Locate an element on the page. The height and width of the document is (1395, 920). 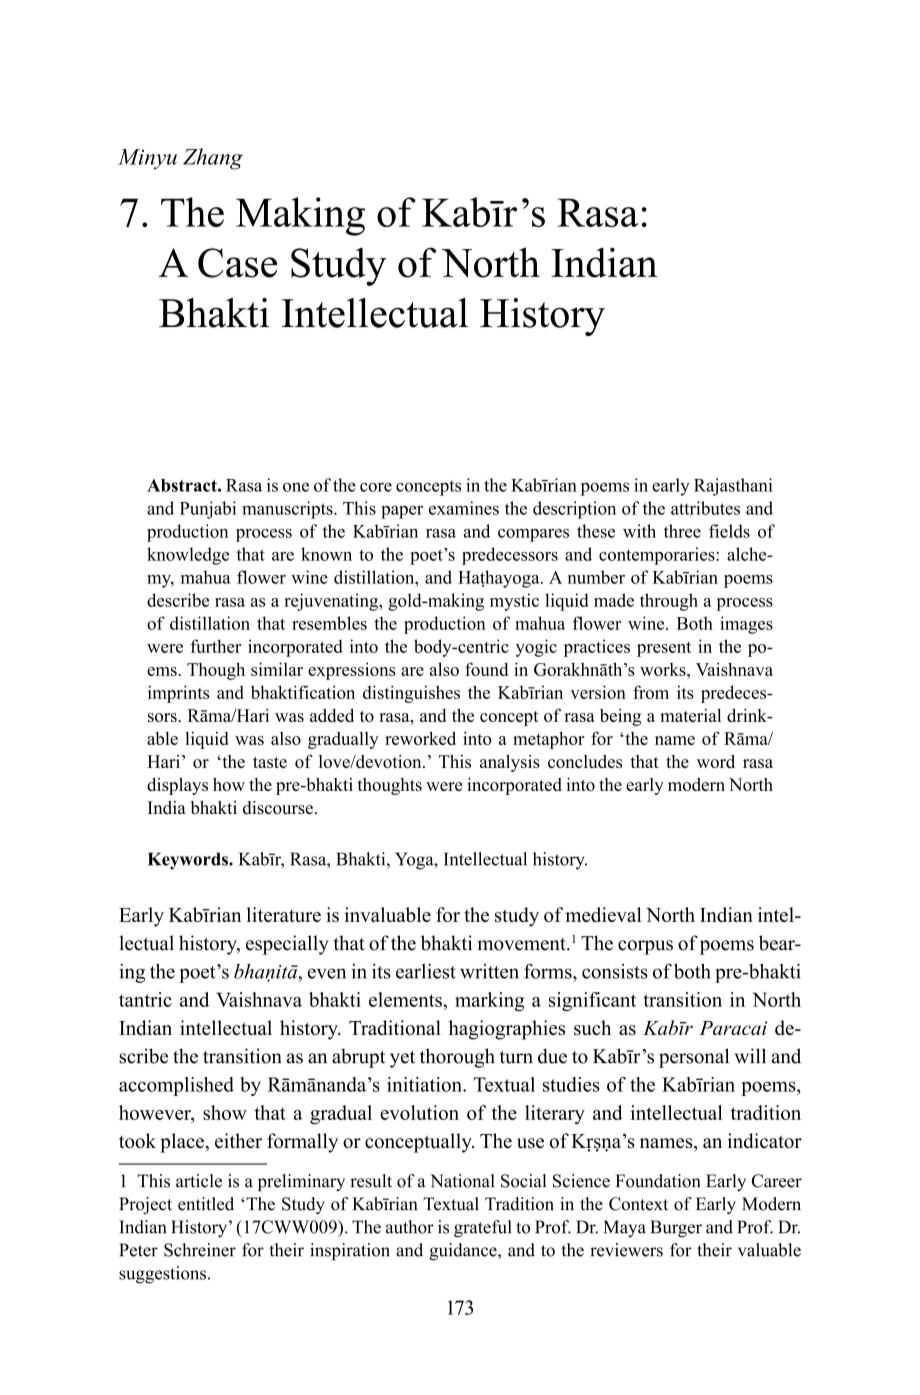
analysis is located at coordinates (510, 763).
